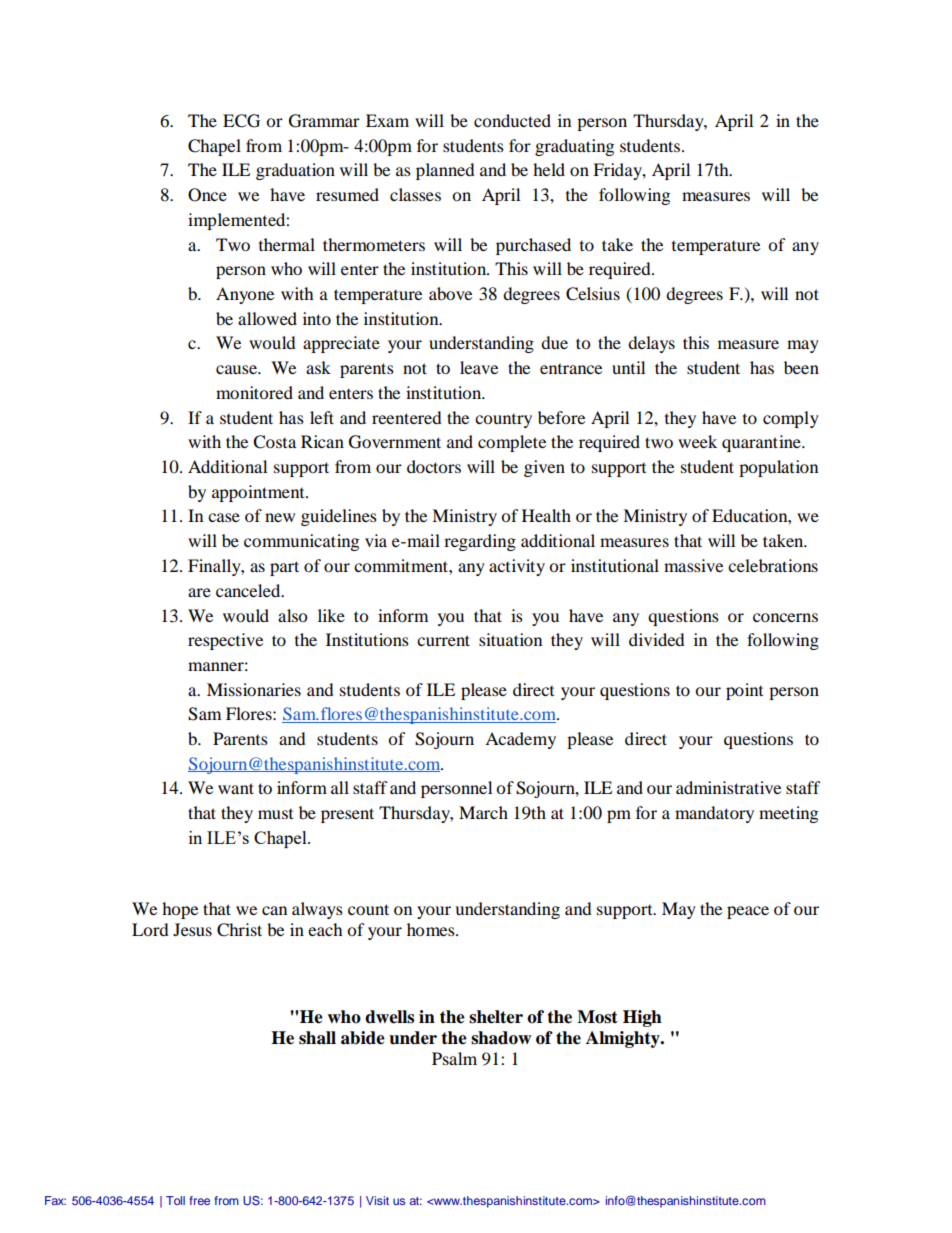 This page has width=952, height=1233. What do you see at coordinates (624, 1039) in the page?
I see `Almighty` at bounding box center [624, 1039].
